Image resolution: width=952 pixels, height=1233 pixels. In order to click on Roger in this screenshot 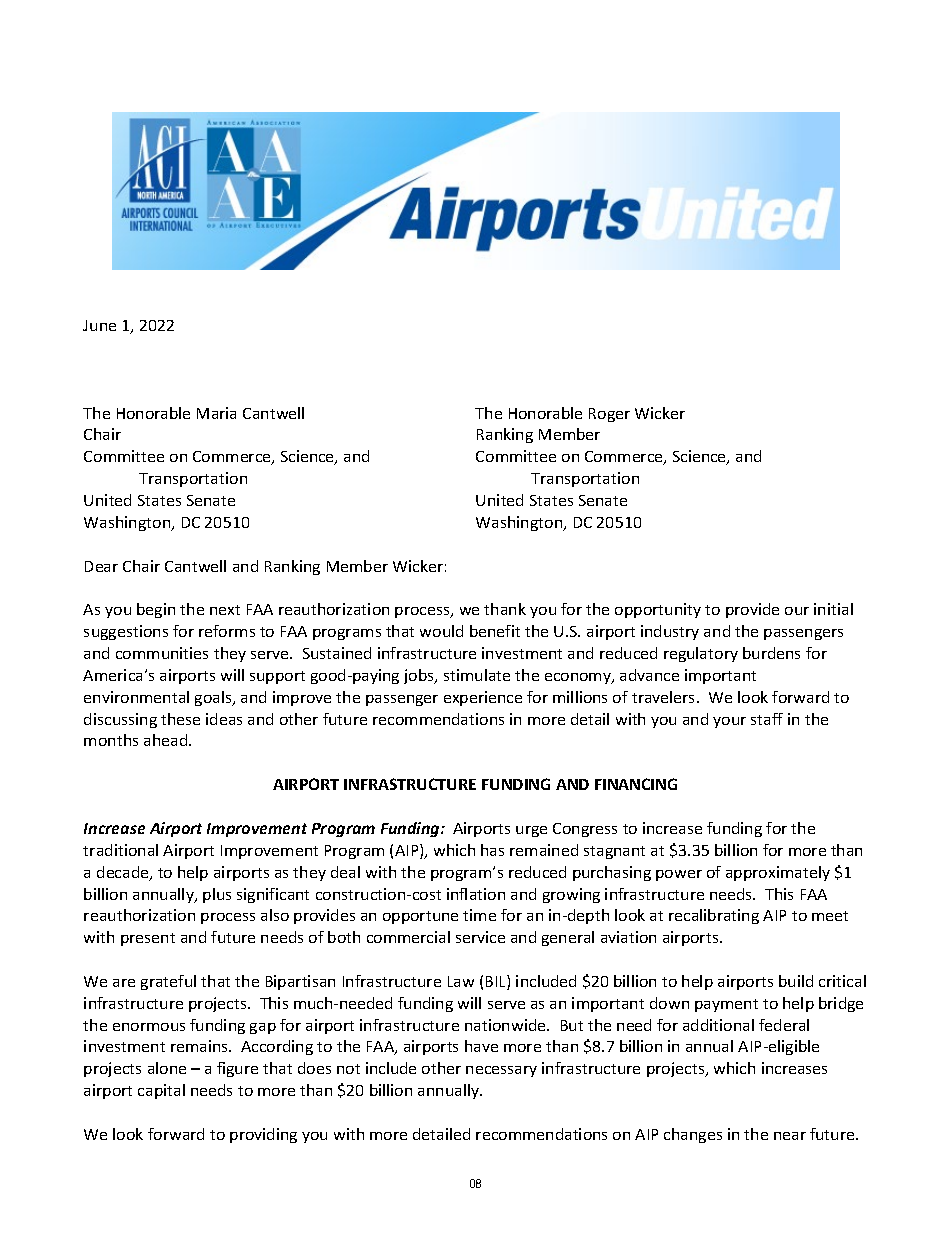, I will do `click(609, 415)`.
